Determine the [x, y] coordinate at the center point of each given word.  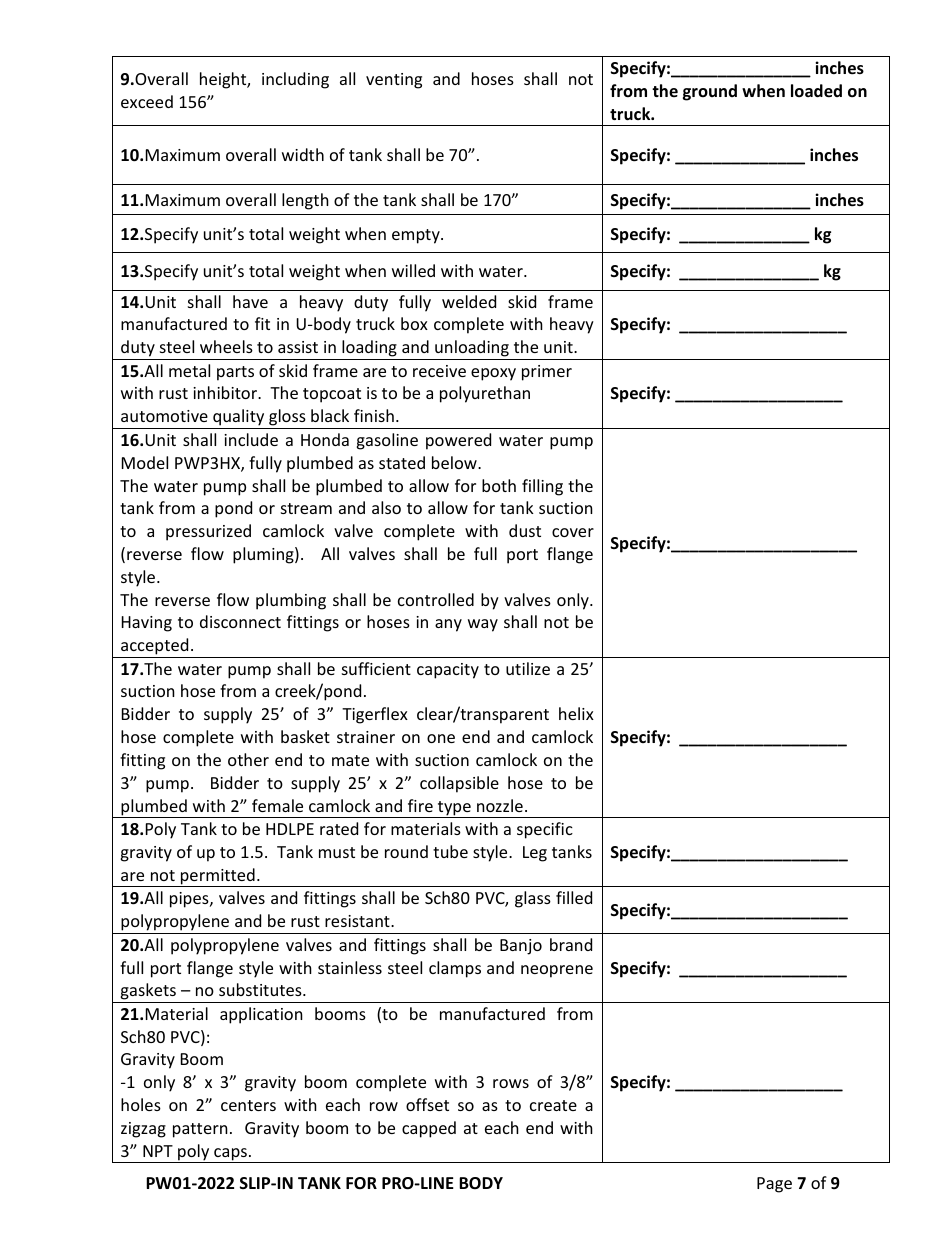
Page [774, 1185]
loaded [816, 91]
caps [230, 1155]
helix [576, 713]
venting [394, 81]
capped [429, 1129]
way [483, 625]
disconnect [240, 621]
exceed [147, 101]
